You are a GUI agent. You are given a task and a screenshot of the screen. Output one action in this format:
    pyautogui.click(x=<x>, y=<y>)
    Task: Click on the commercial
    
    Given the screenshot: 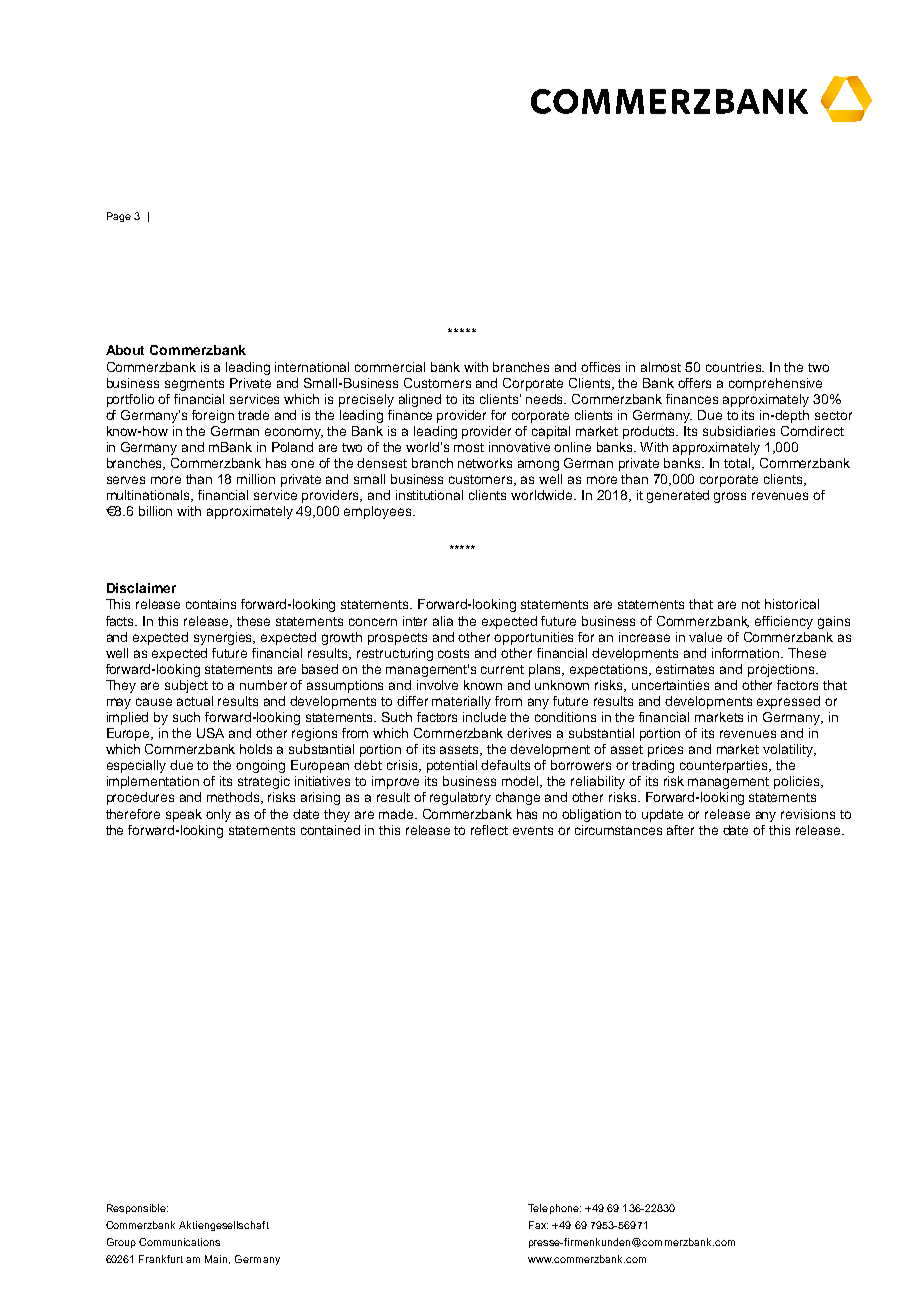 What is the action you would take?
    pyautogui.click(x=390, y=367)
